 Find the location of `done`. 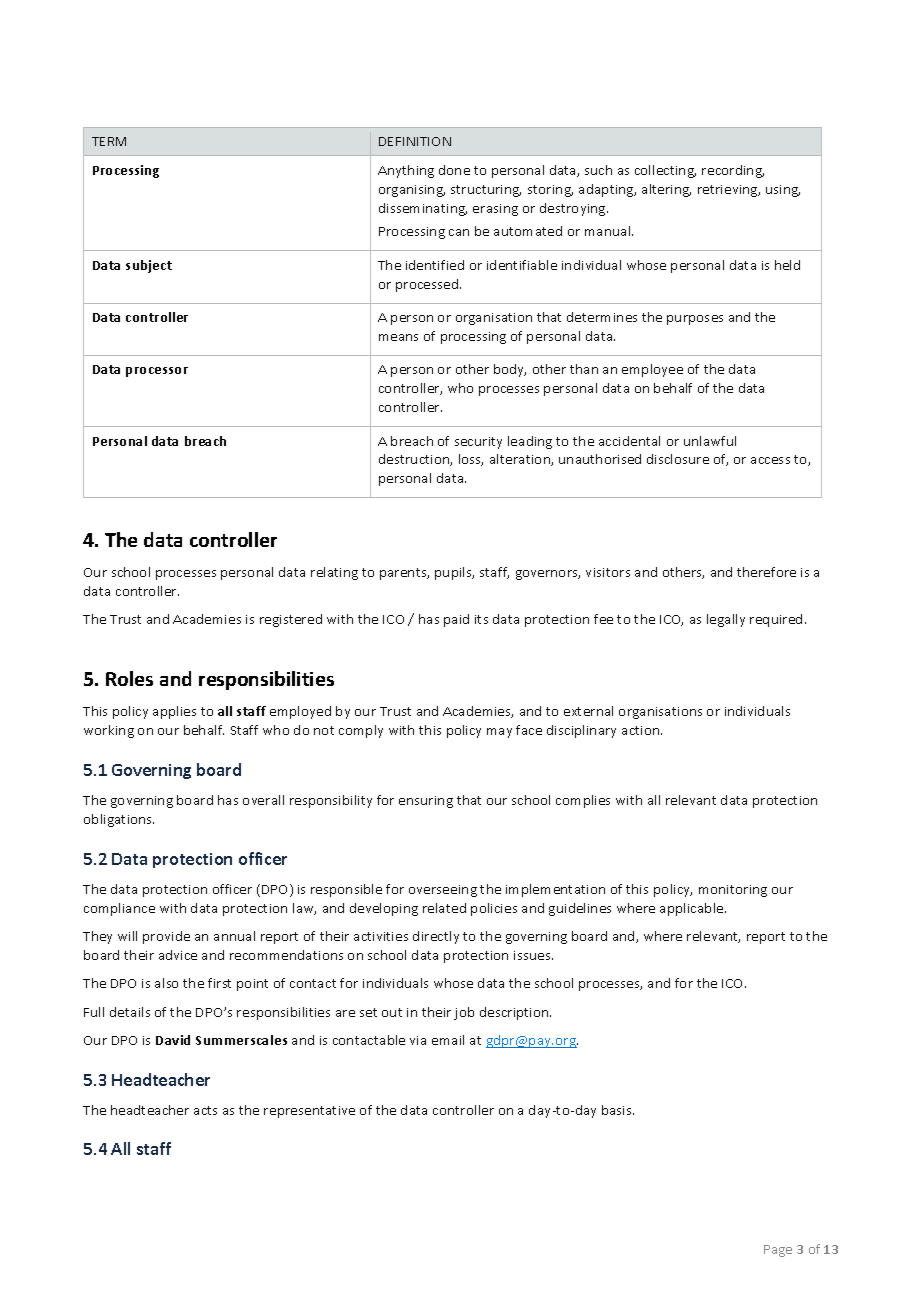

done is located at coordinates (454, 170).
